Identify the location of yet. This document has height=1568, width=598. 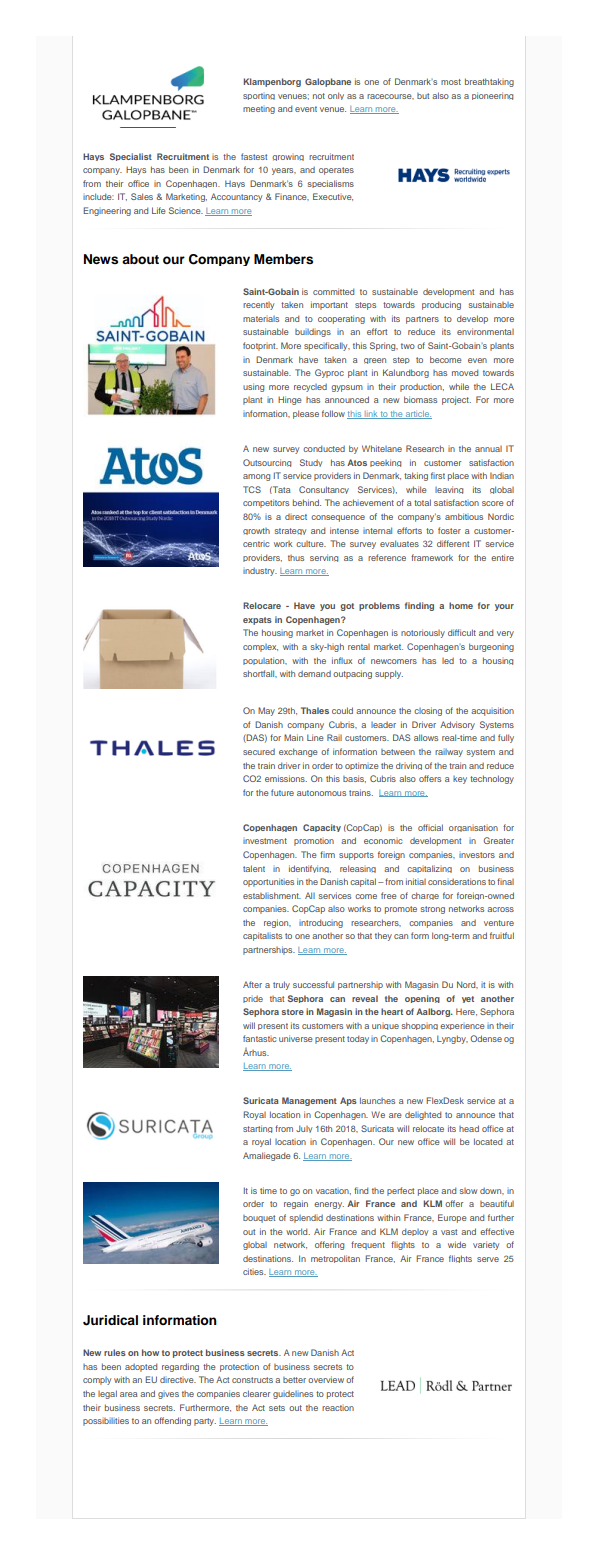
(468, 999).
